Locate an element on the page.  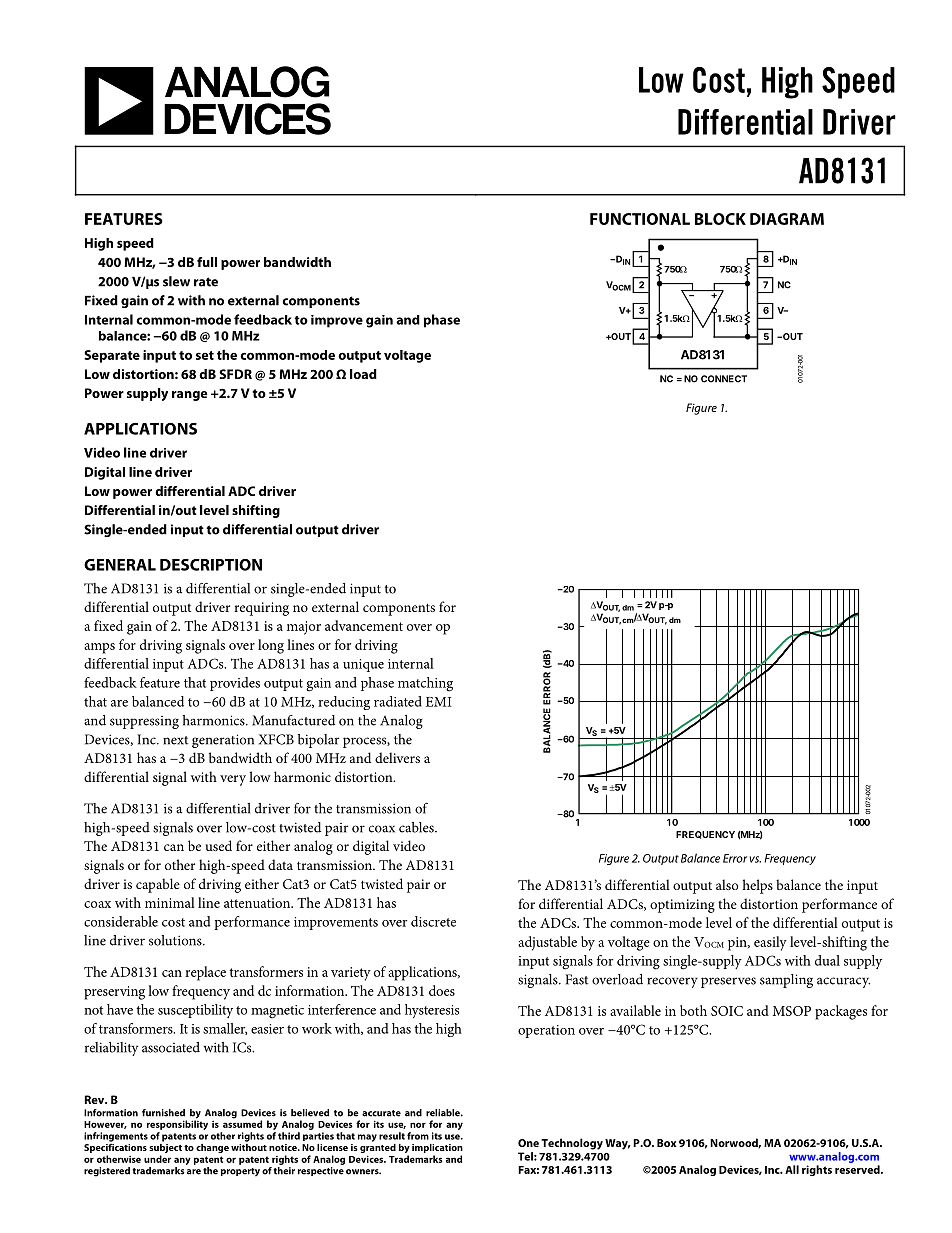
CONNECT is located at coordinates (724, 379).
